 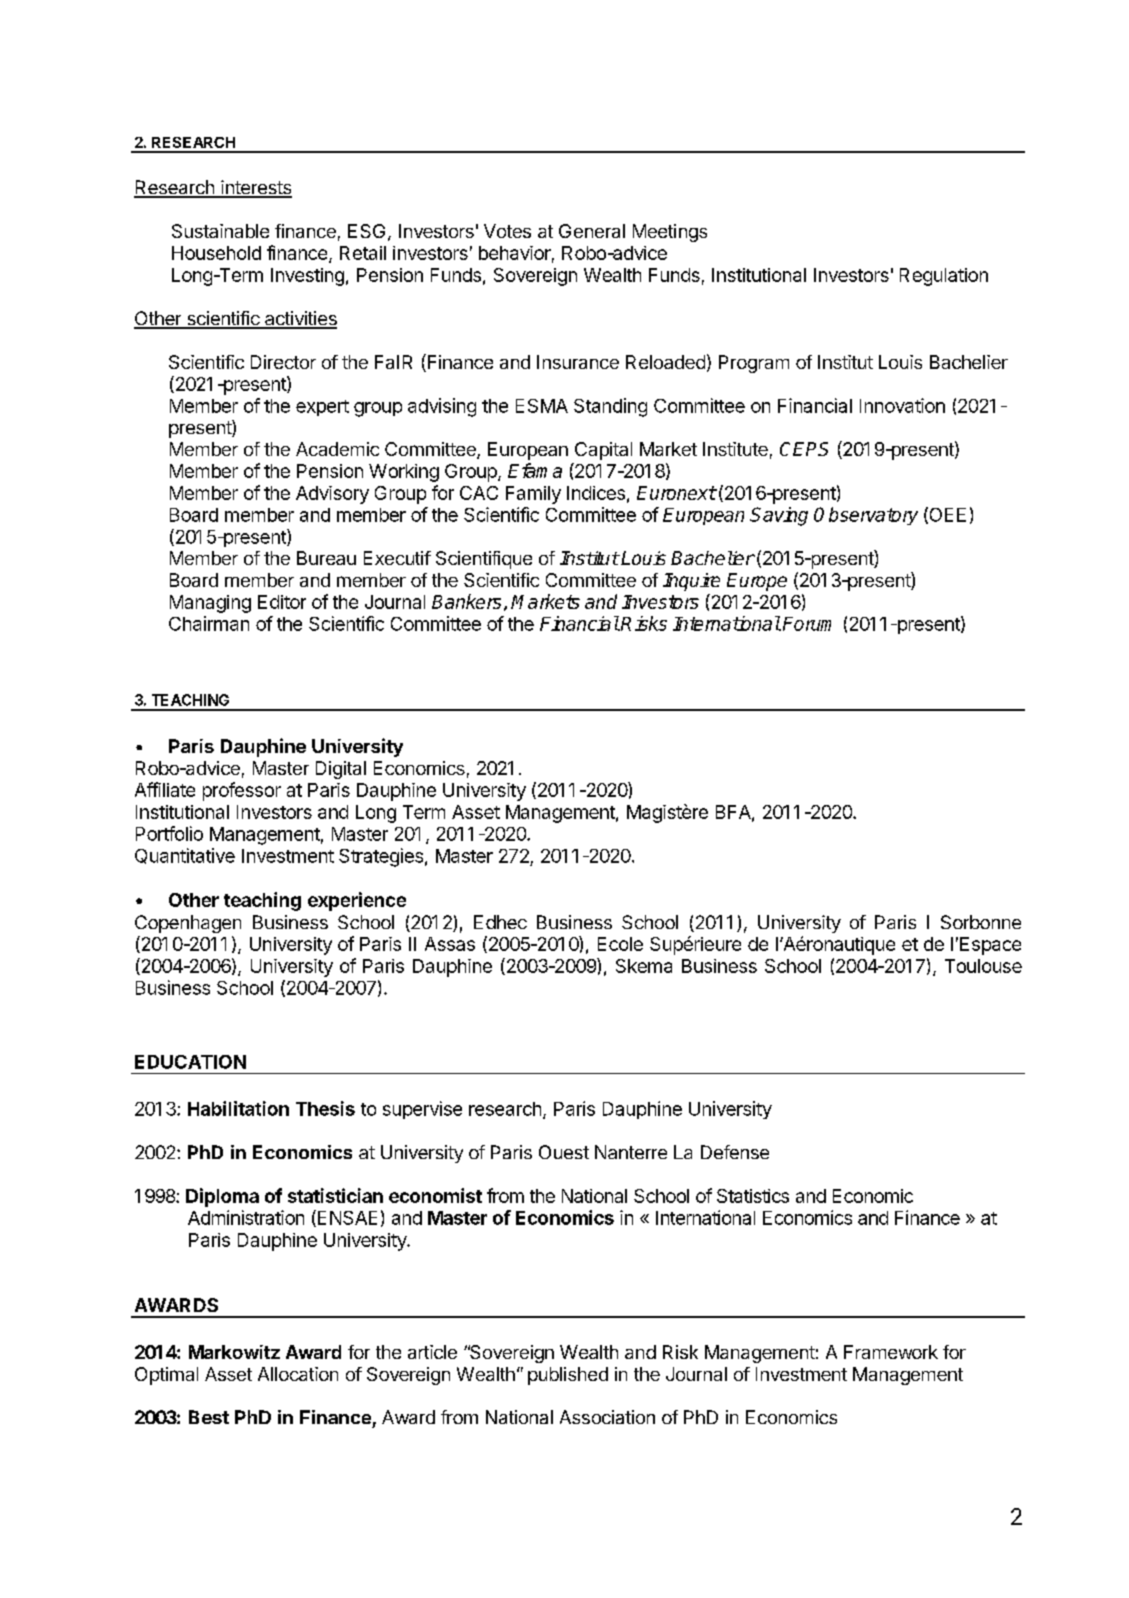 What do you see at coordinates (298, 1374) in the screenshot?
I see `Allocation` at bounding box center [298, 1374].
